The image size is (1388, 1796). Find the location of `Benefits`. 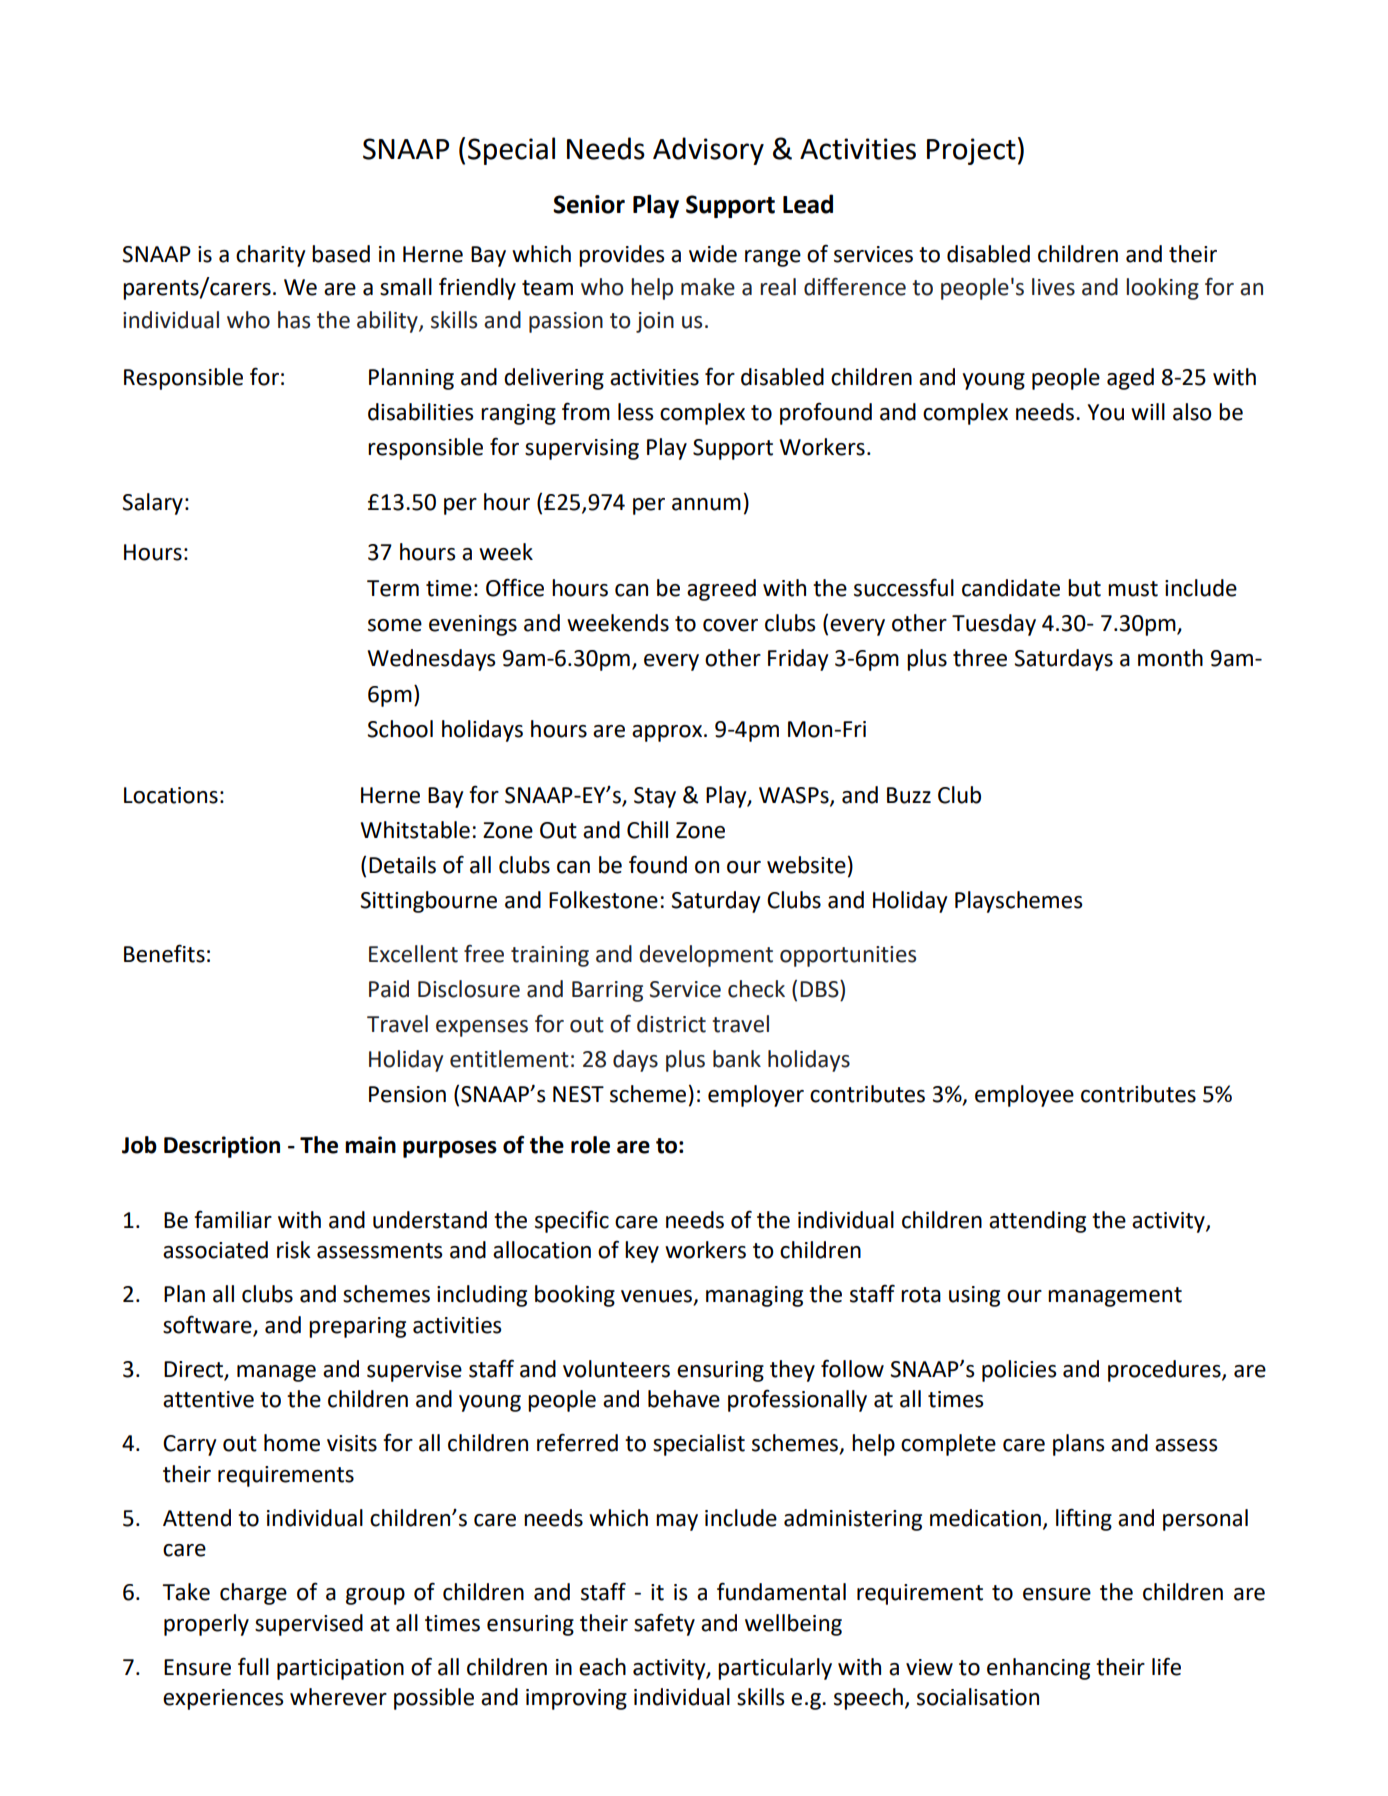

Benefits is located at coordinates (164, 953).
